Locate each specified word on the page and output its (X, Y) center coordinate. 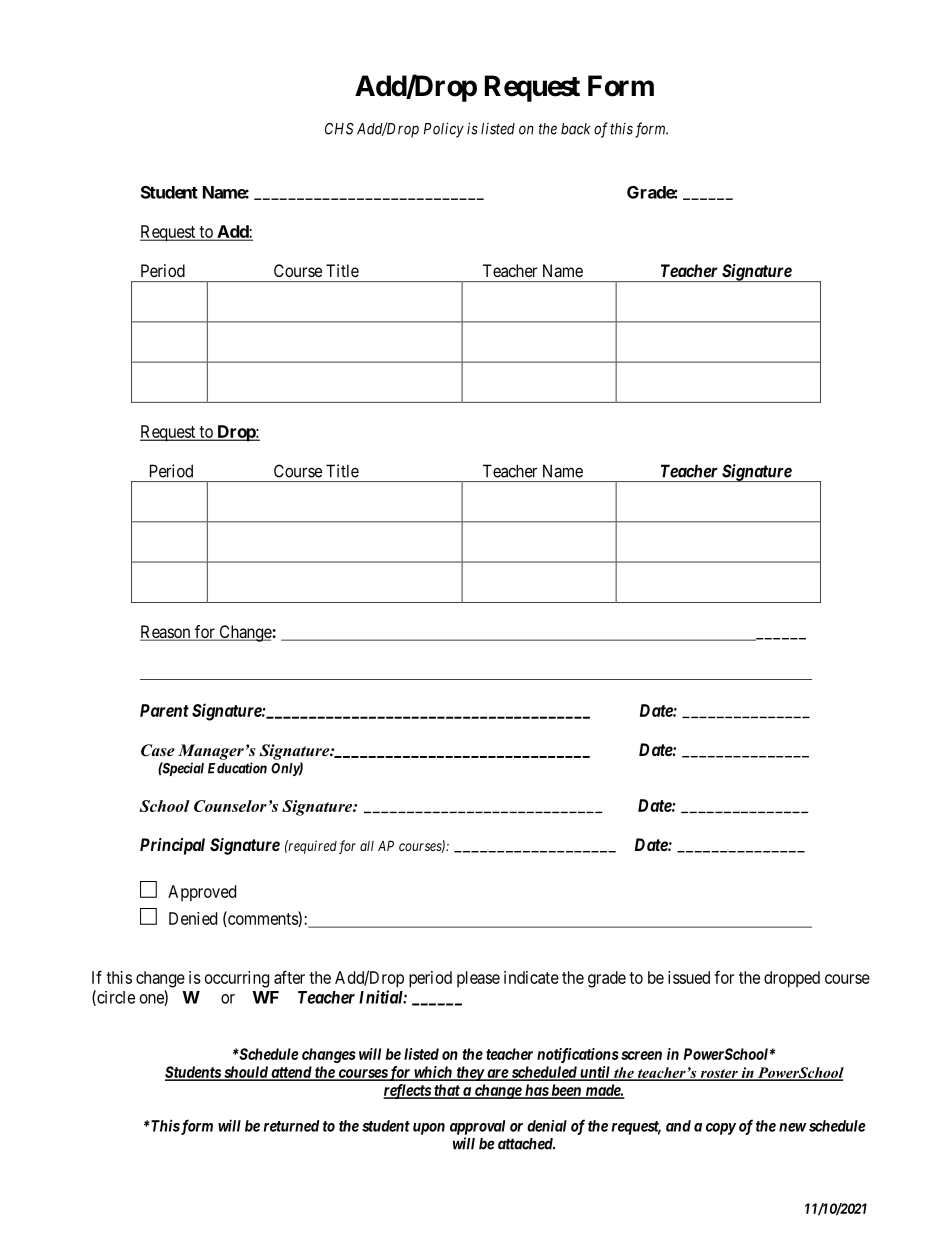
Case (158, 750)
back (575, 129)
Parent (164, 710)
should (245, 1073)
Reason (166, 632)
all (367, 846)
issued (689, 977)
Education (237, 768)
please (478, 979)
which (433, 1073)
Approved (202, 893)
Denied (193, 918)
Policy (444, 130)
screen (641, 1055)
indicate (531, 977)
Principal (172, 846)
